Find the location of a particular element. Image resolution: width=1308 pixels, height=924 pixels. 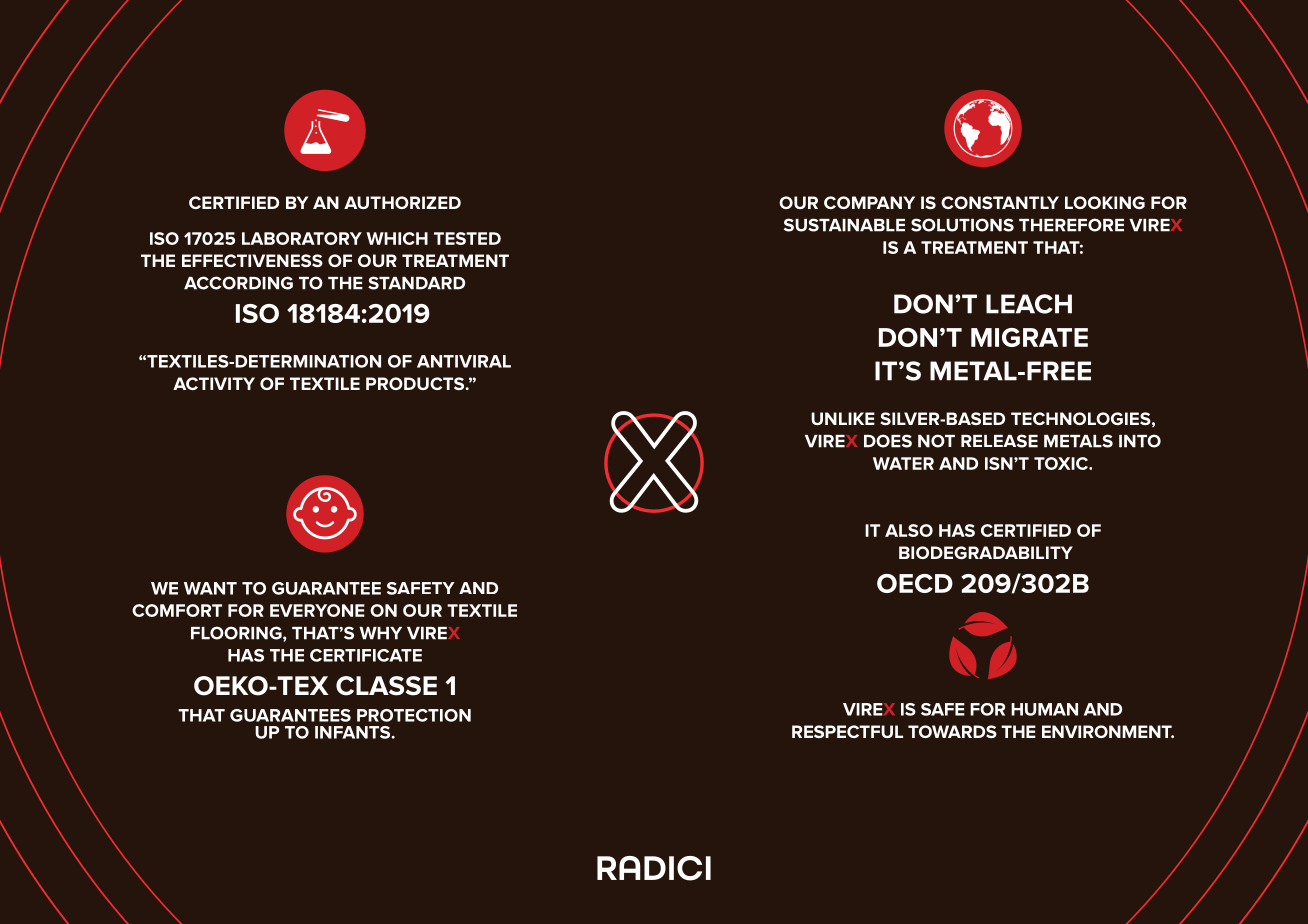

SUSTAINABLE is located at coordinates (844, 225).
